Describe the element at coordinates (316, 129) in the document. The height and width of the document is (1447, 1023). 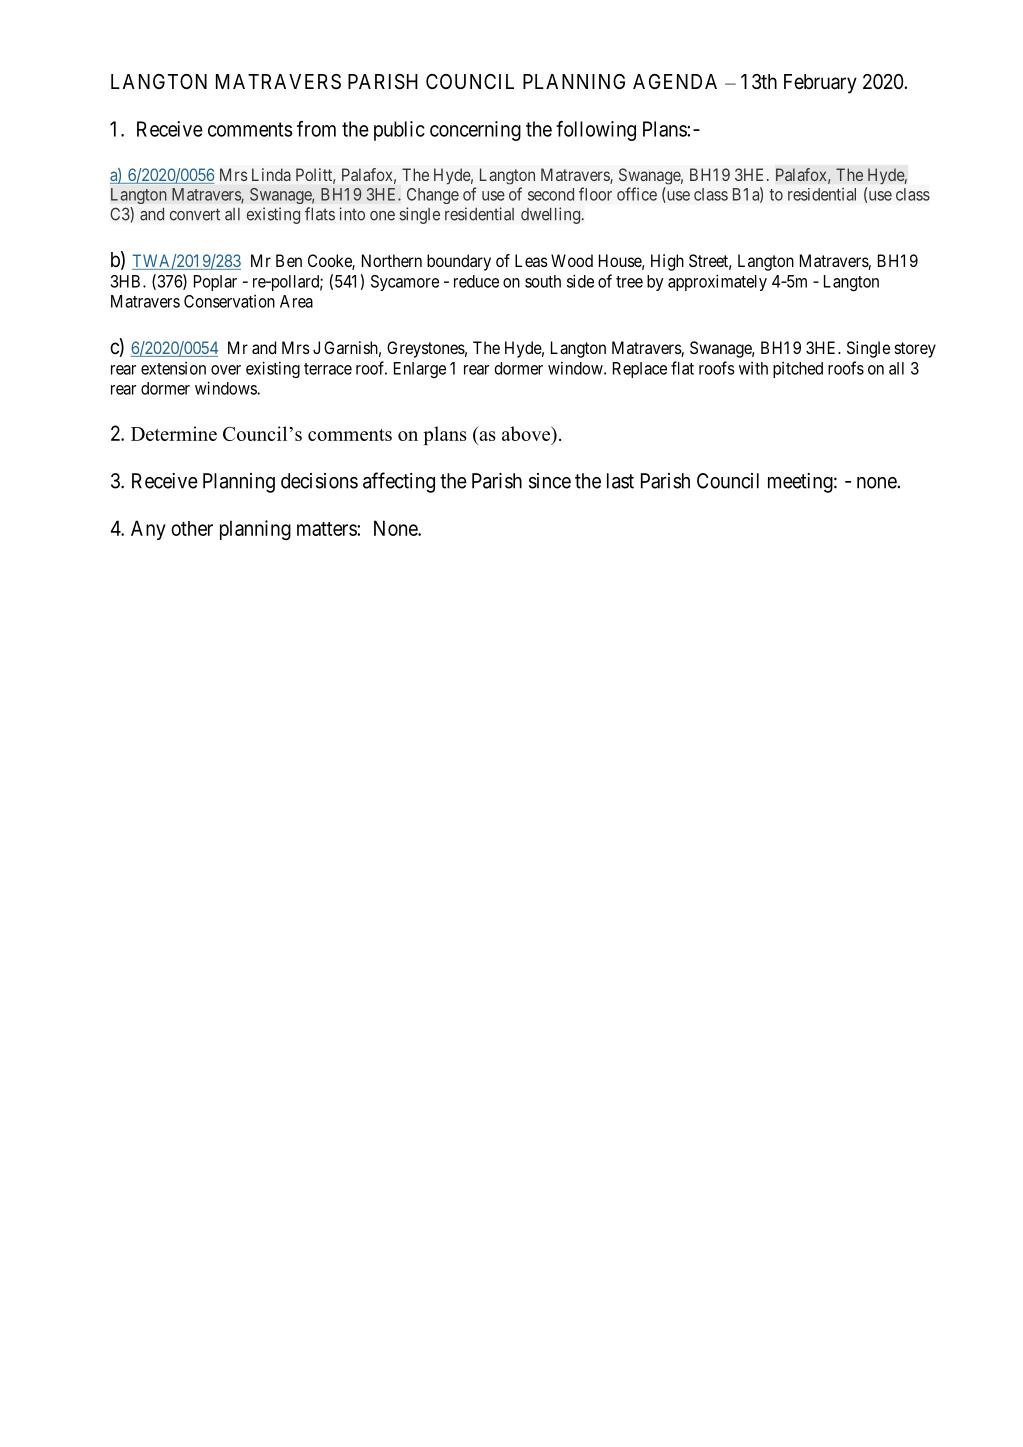
I see `from` at that location.
